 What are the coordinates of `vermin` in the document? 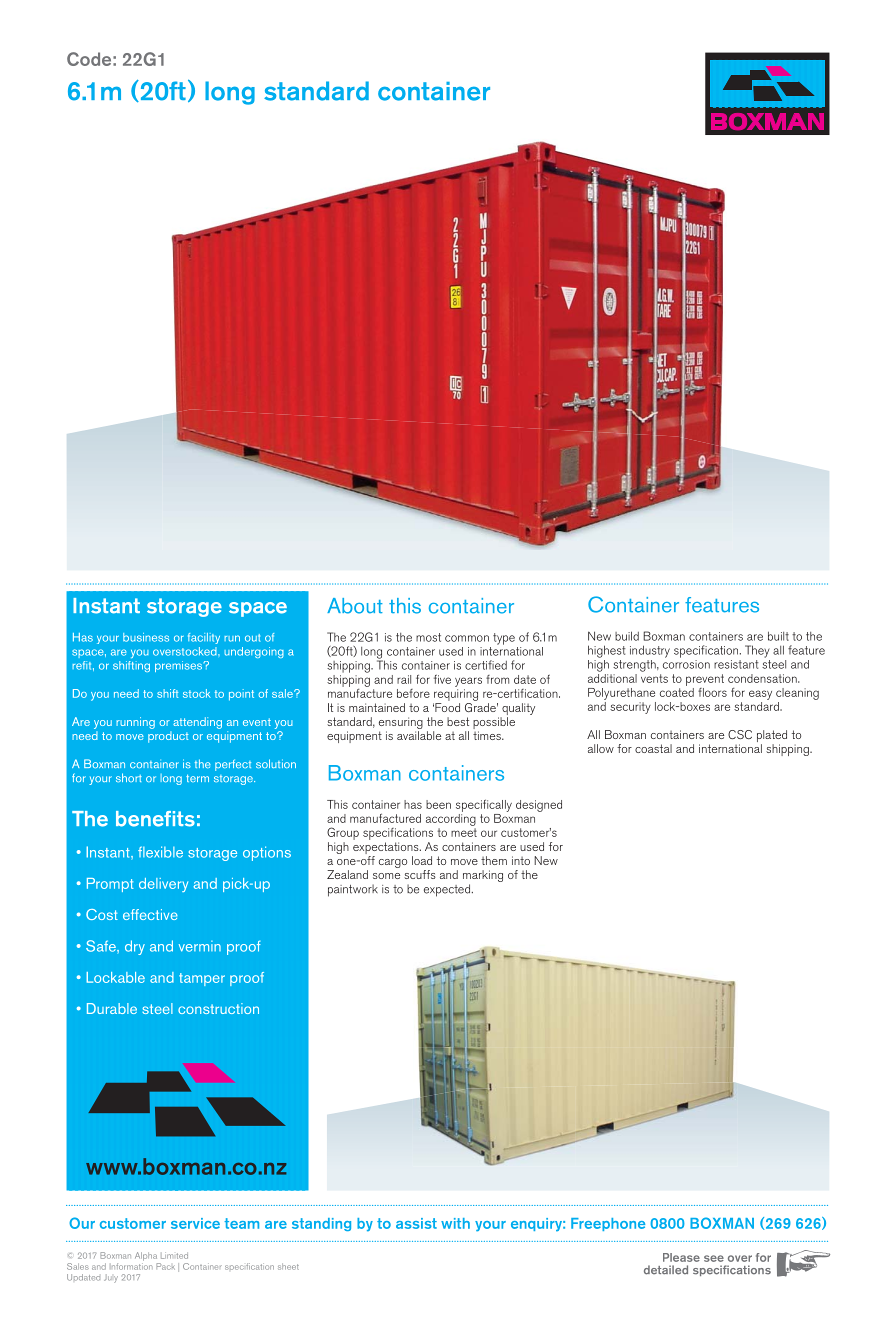 It's located at (200, 946).
